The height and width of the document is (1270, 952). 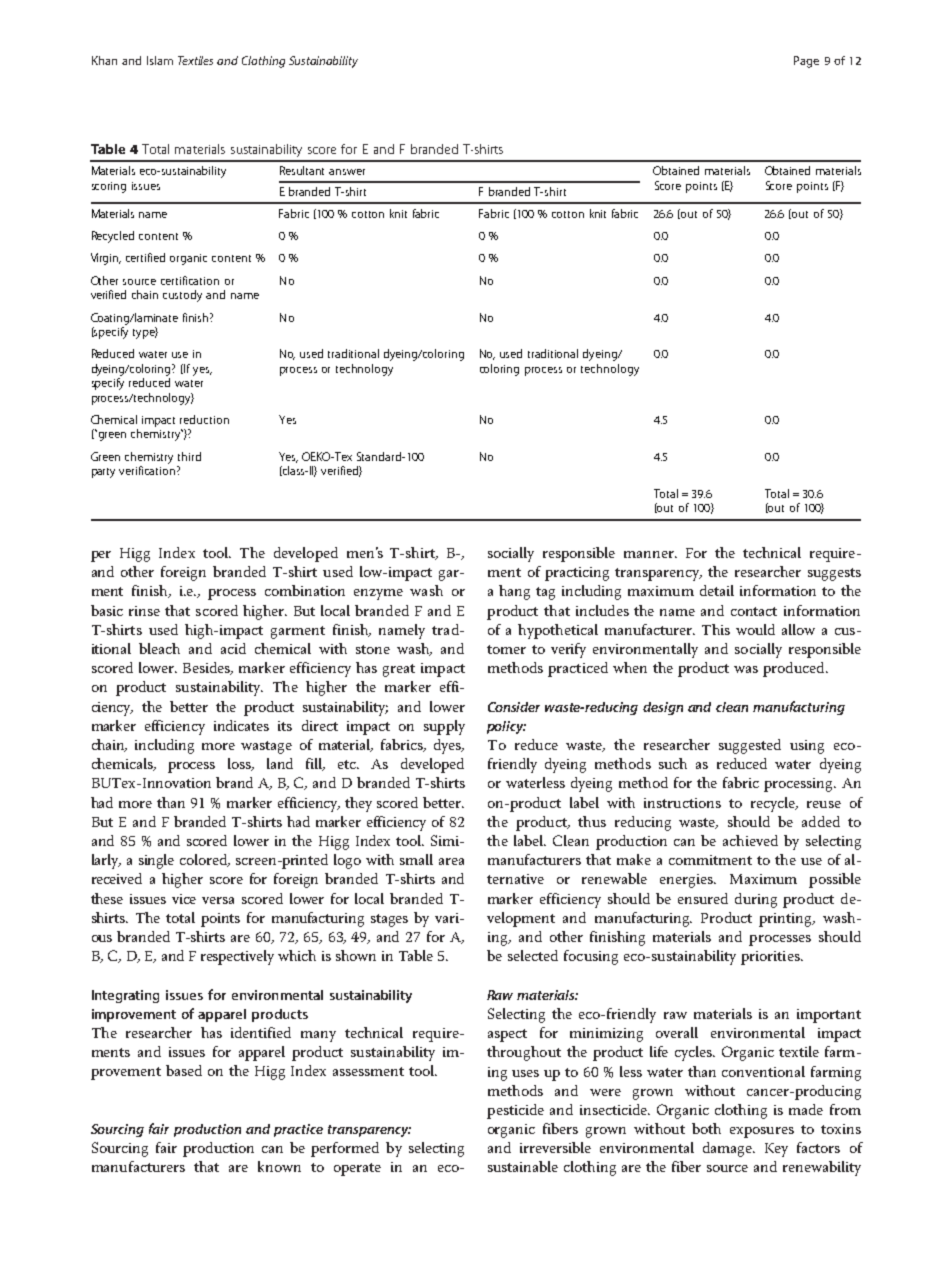 I want to click on colored, so click(x=205, y=860).
